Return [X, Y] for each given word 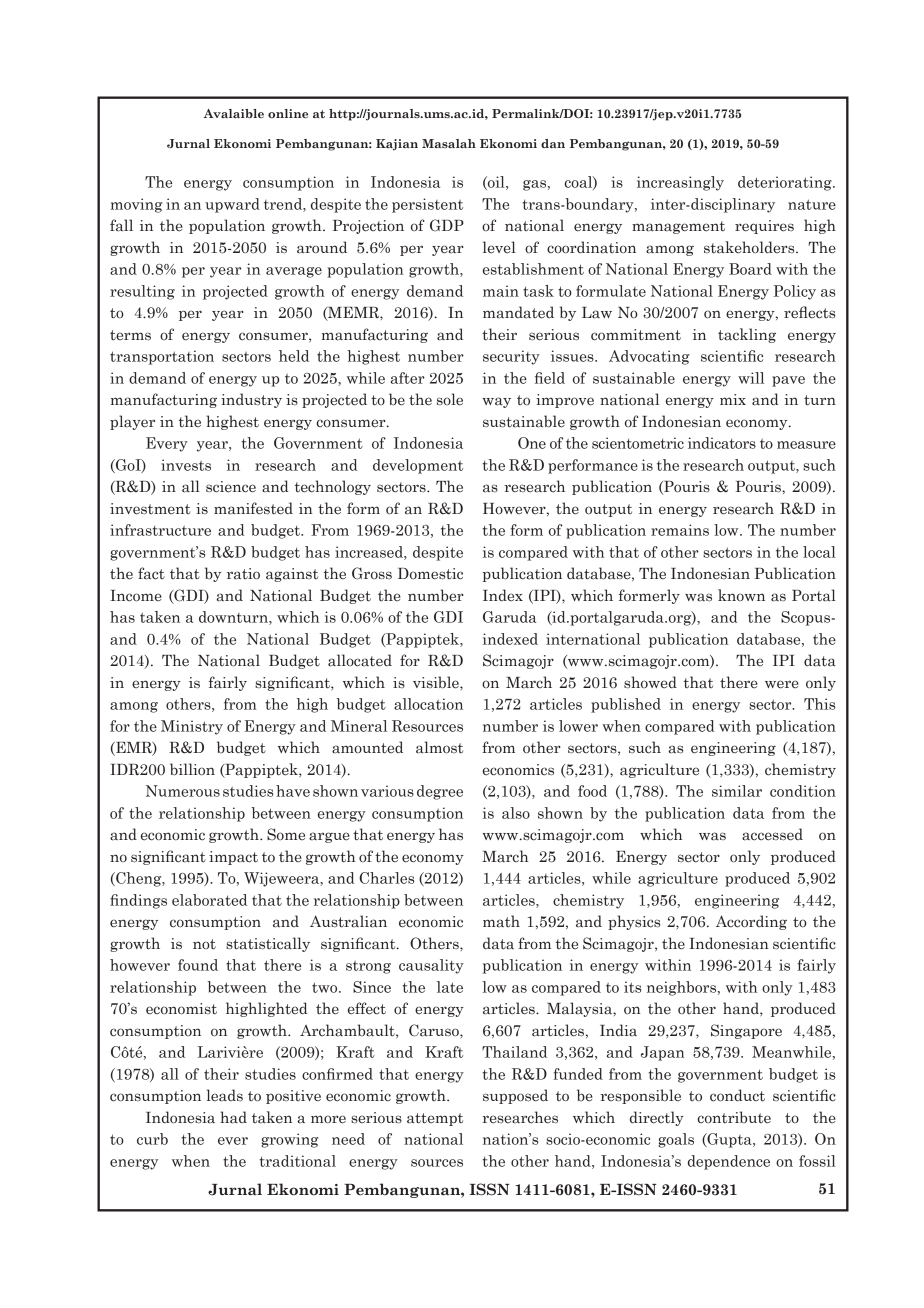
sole [450, 399]
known [741, 595]
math [501, 921]
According [751, 922]
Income [136, 596]
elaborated [209, 900]
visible [437, 682]
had [233, 1117]
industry [251, 400]
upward [232, 205]
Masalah [449, 143]
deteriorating [786, 183]
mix [733, 399]
